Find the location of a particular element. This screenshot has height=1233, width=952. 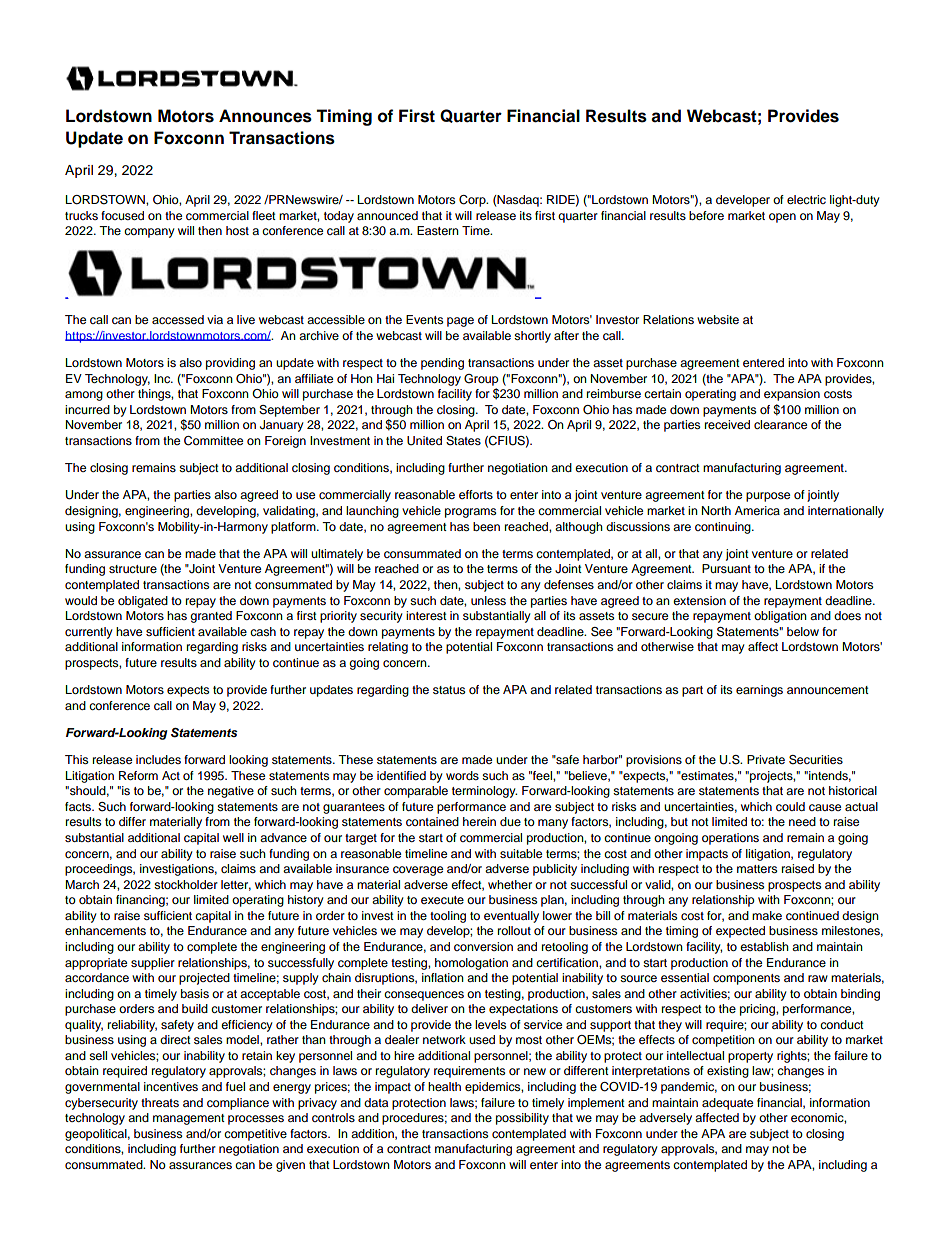

Corp is located at coordinates (473, 201).
